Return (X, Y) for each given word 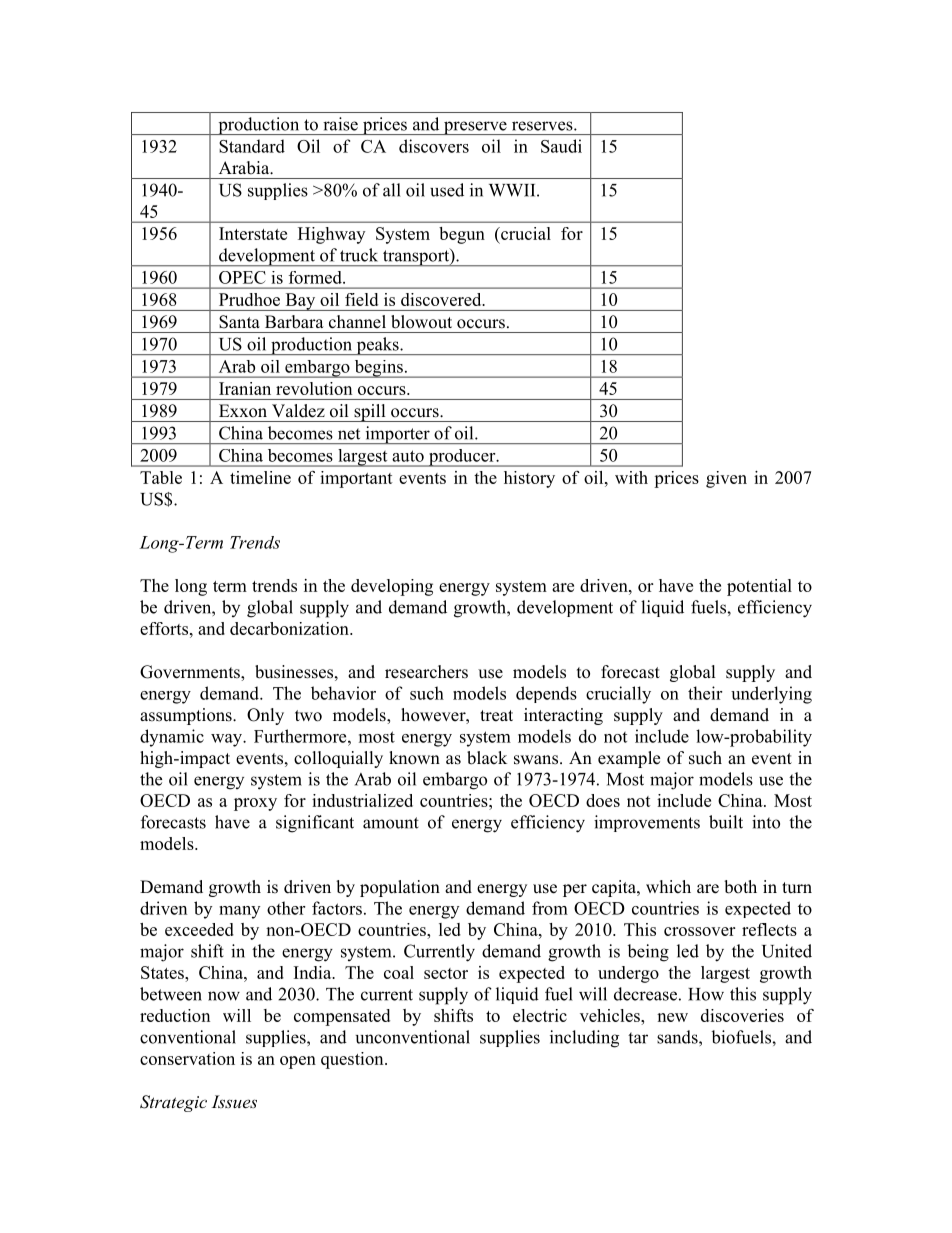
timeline (260, 477)
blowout (421, 322)
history (529, 479)
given (726, 479)
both (740, 887)
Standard (252, 146)
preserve (475, 128)
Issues (234, 1101)
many (239, 912)
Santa (239, 322)
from (550, 908)
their (705, 693)
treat (496, 716)
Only (265, 716)
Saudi (561, 146)
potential (759, 587)
